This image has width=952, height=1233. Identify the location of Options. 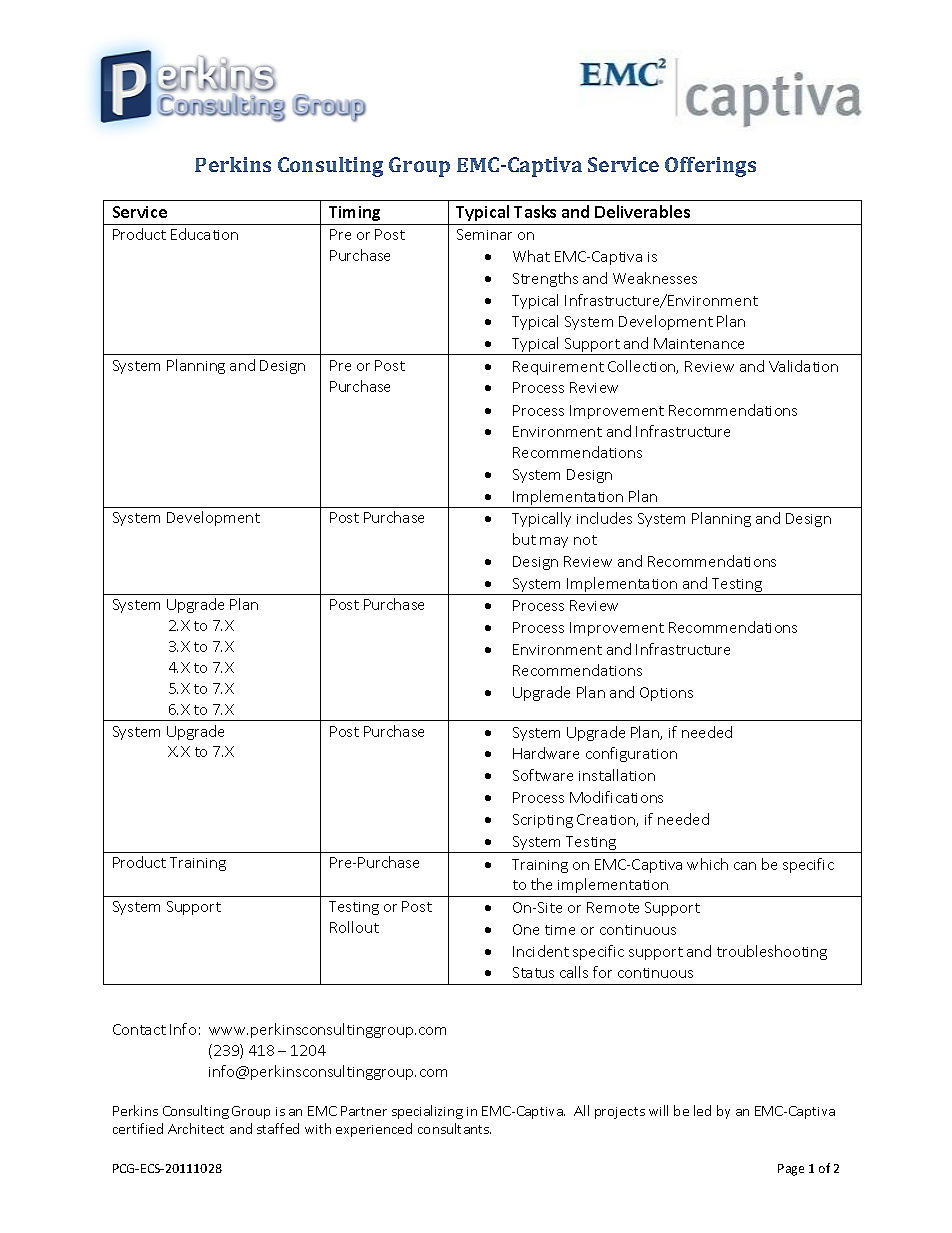
(666, 694).
